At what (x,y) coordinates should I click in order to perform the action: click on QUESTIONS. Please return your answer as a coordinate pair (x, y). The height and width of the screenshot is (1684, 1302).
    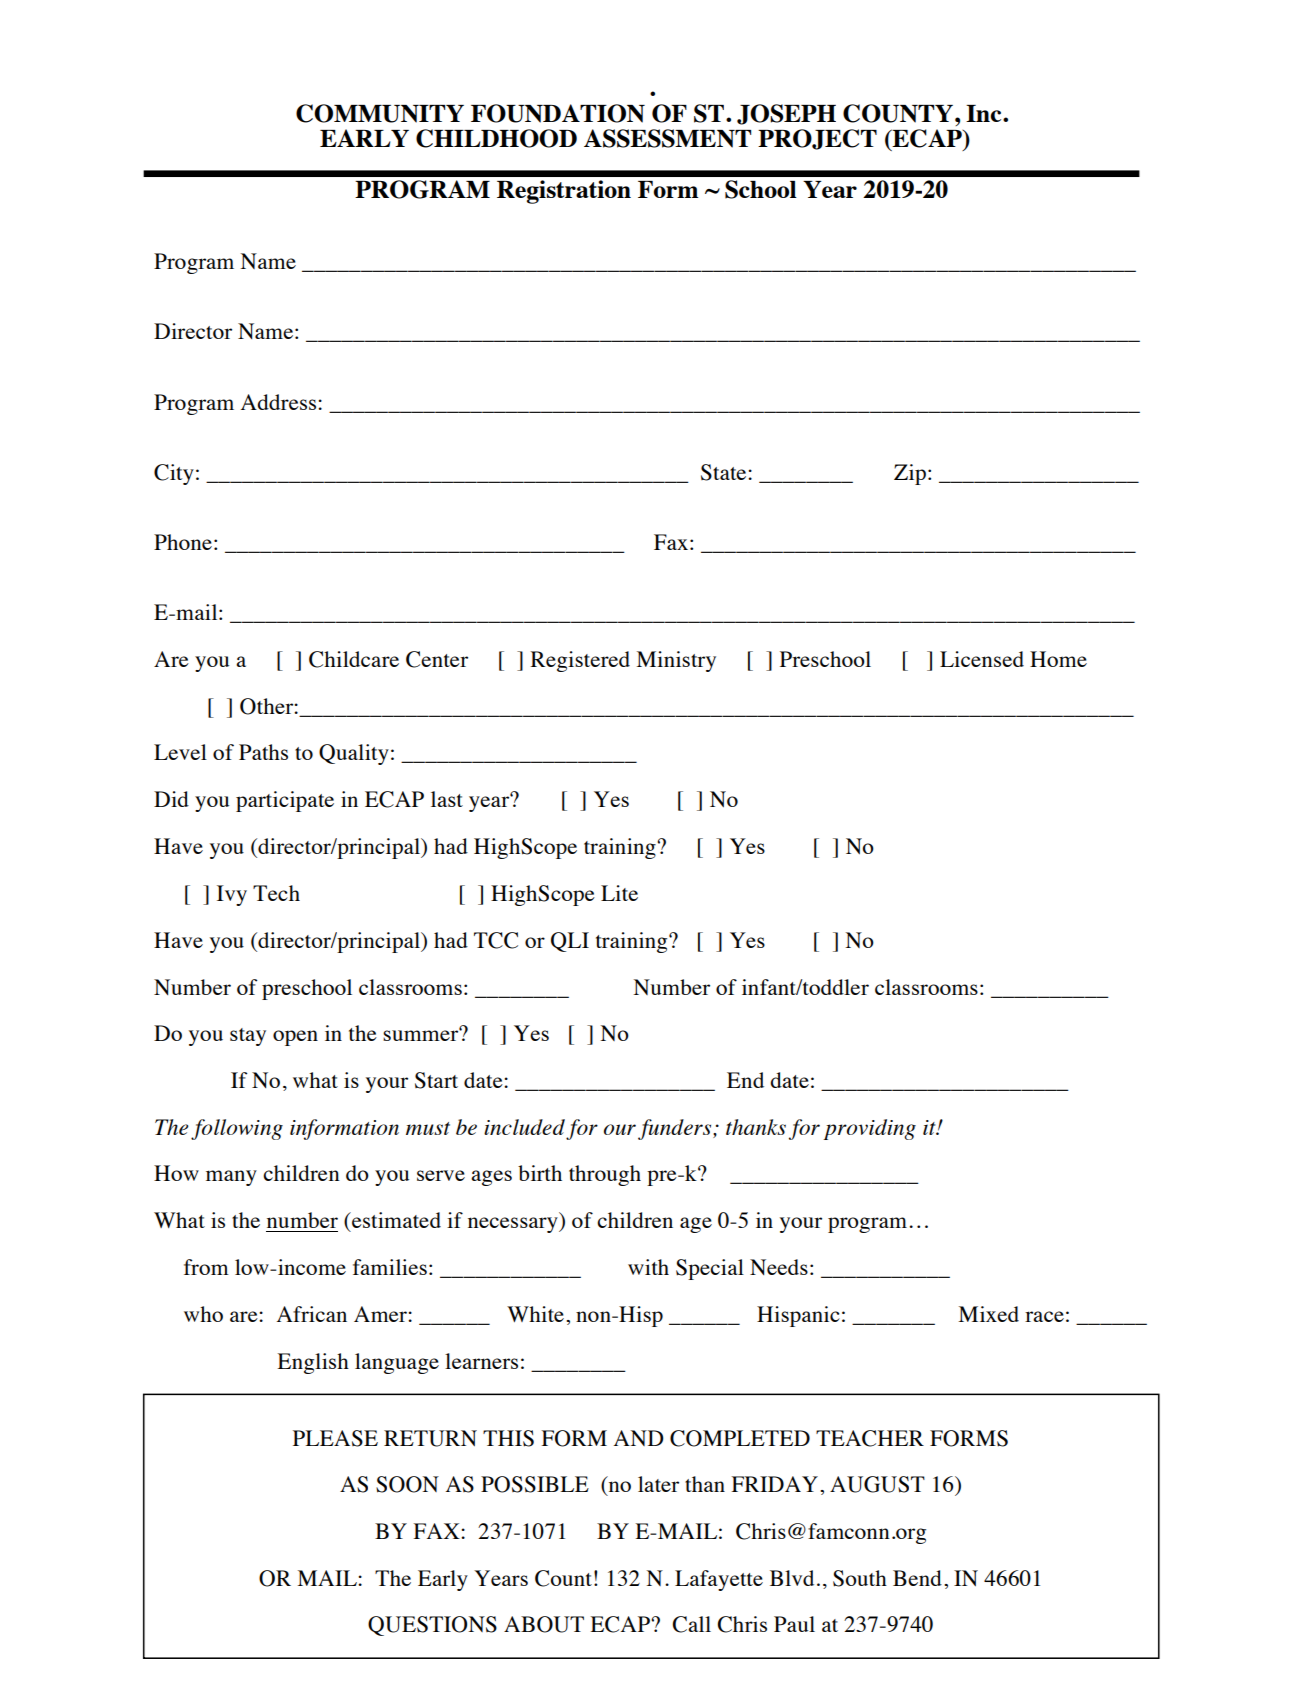
    Looking at the image, I should click on (432, 1626).
